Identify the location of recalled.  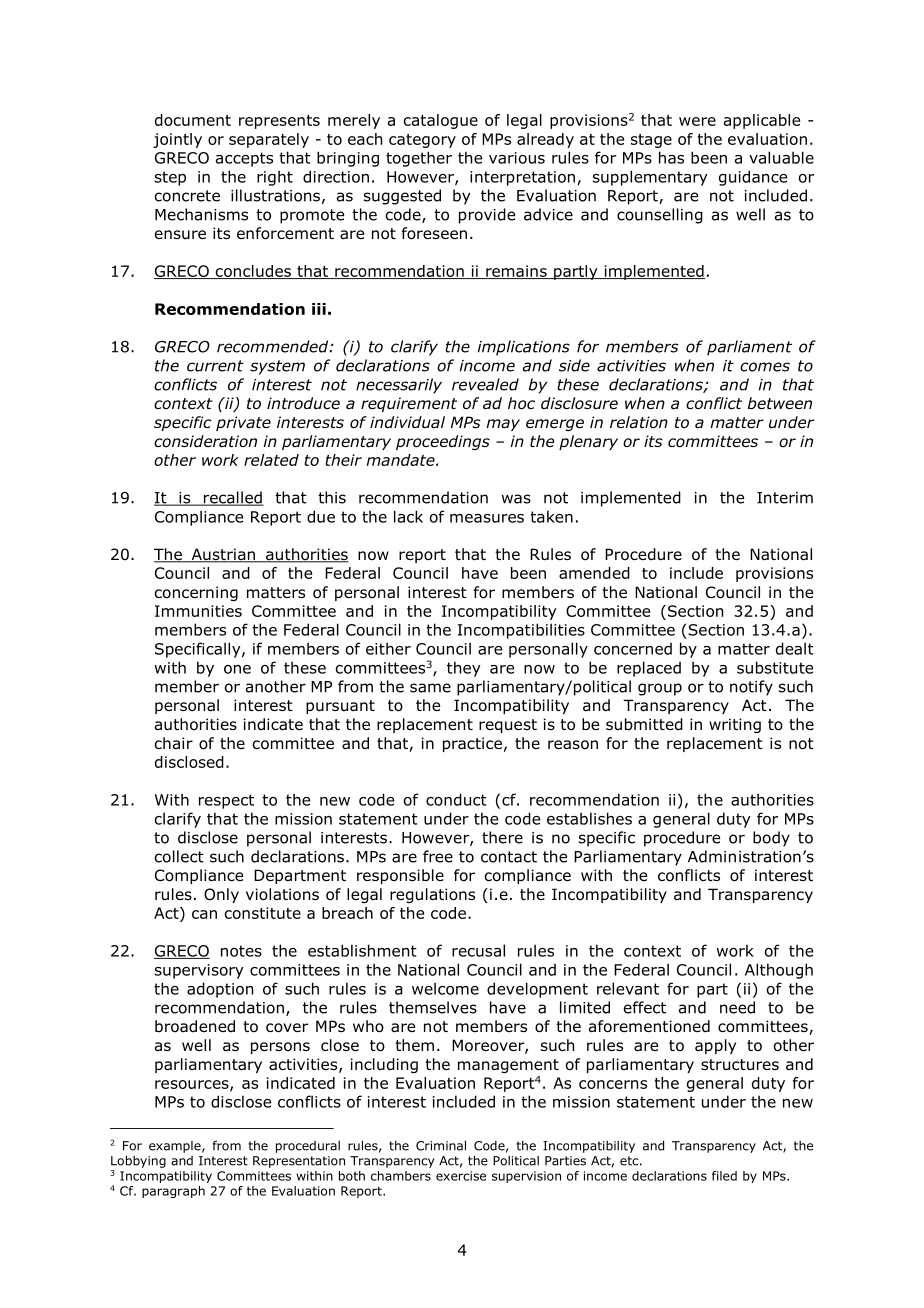
(232, 498).
